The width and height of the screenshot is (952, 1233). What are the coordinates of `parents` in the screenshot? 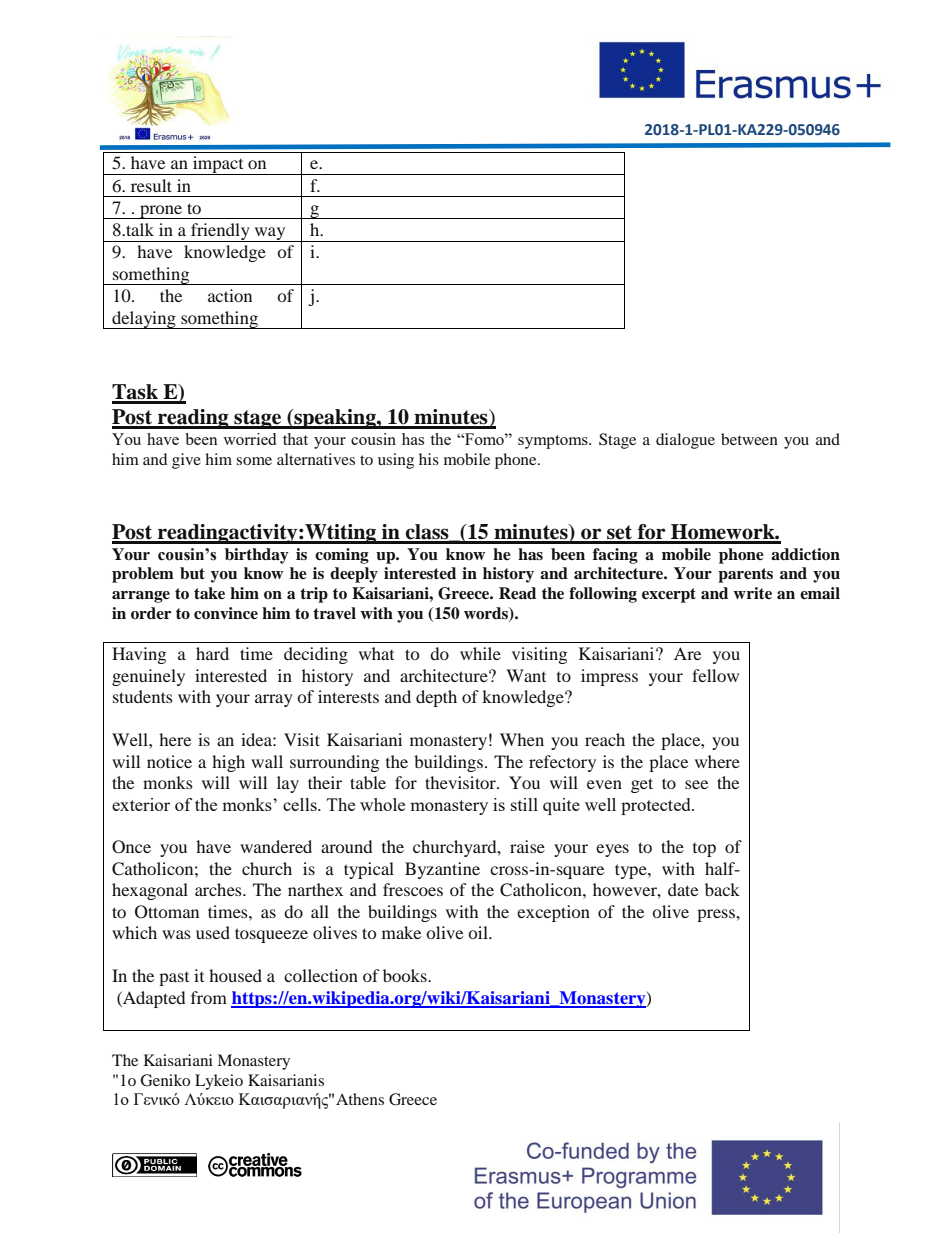 It's located at (745, 575).
